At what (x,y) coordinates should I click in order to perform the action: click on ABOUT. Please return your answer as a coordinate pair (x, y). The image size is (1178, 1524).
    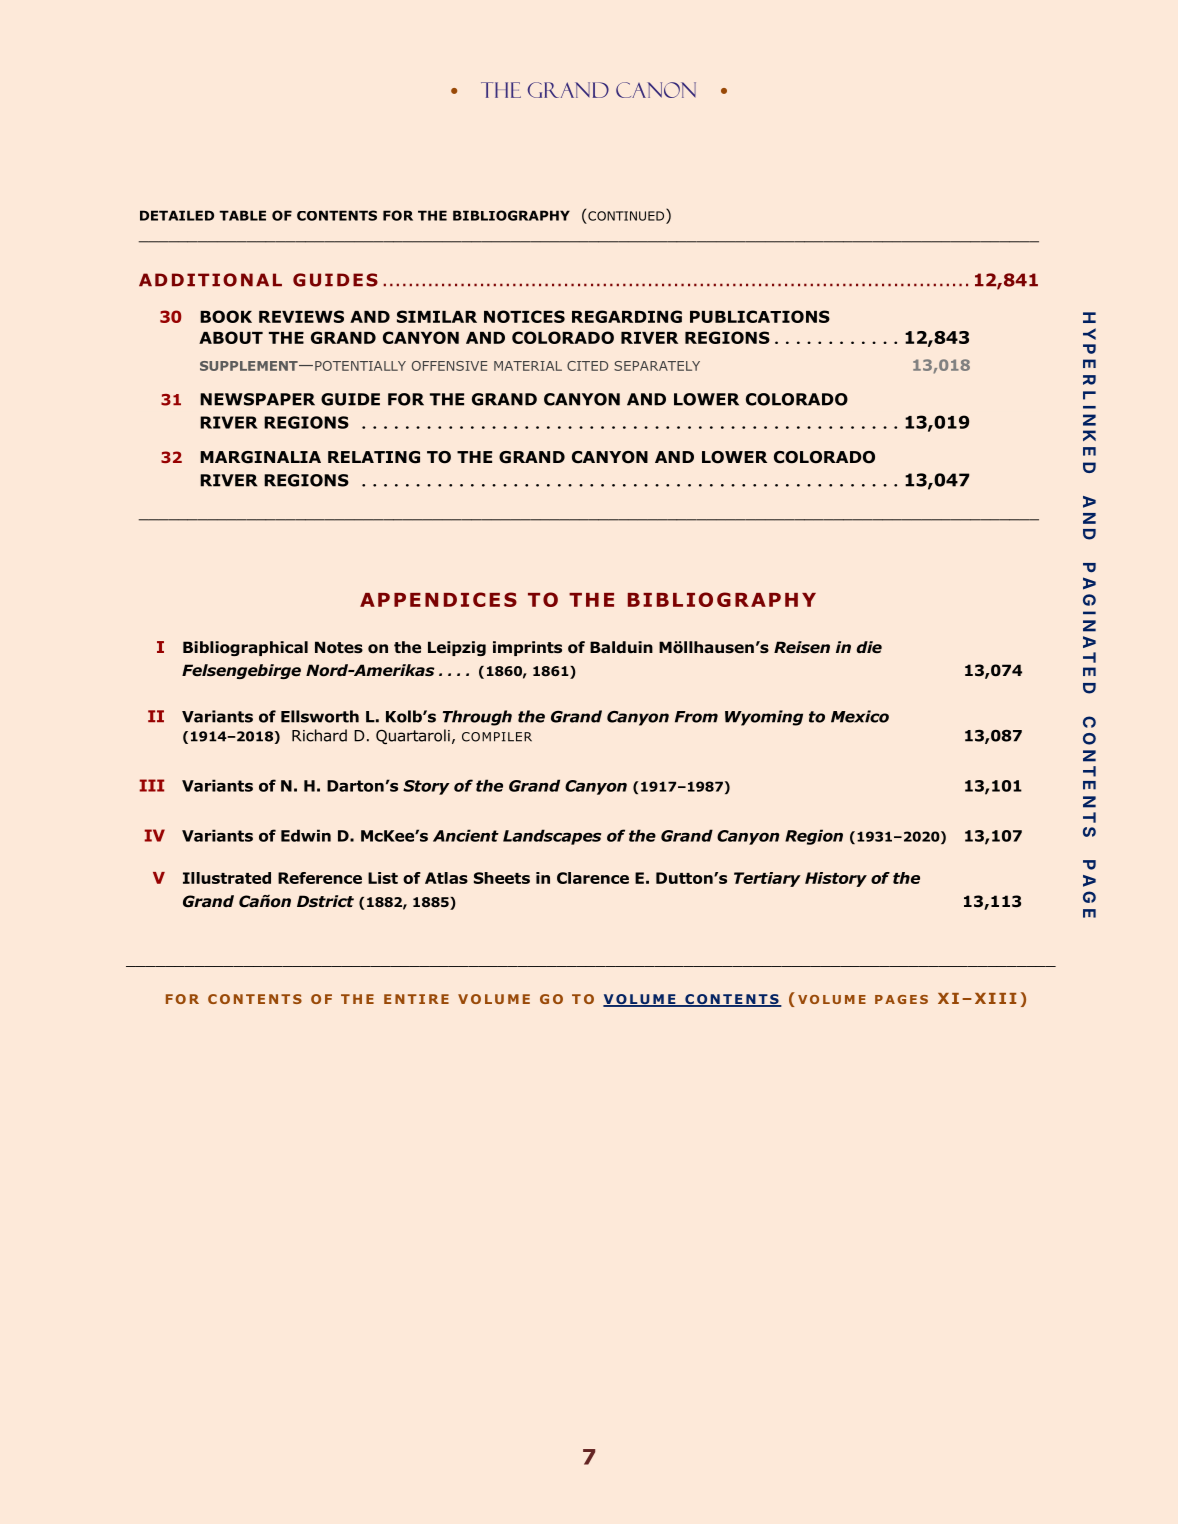
    Looking at the image, I should click on (231, 337).
